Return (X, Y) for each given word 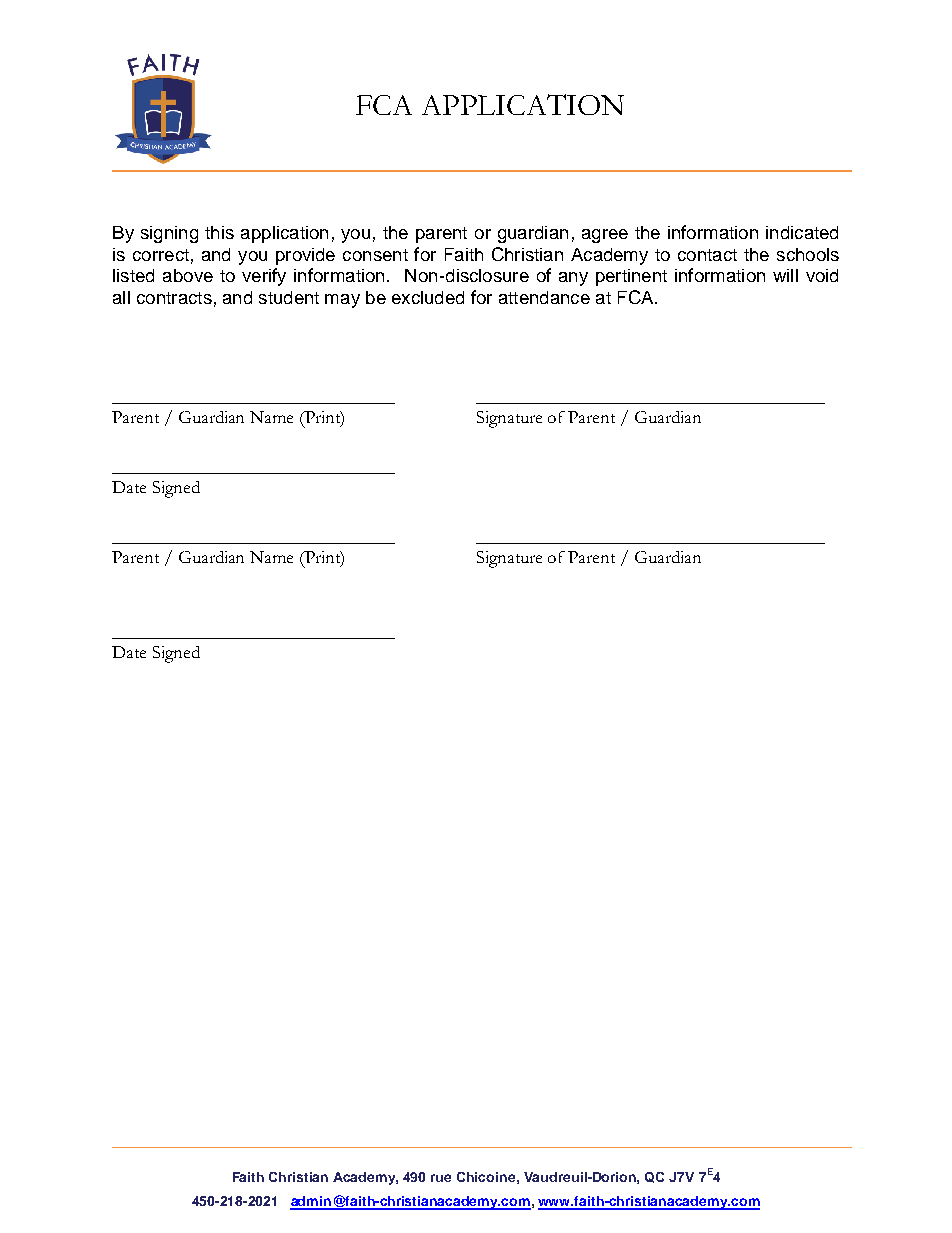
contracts (174, 298)
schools (808, 254)
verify (264, 277)
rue (441, 1178)
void (822, 275)
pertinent (631, 277)
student (289, 297)
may (342, 301)
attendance (544, 297)
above (188, 275)
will (785, 275)
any (573, 279)
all (121, 297)
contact (707, 255)
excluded (428, 297)
